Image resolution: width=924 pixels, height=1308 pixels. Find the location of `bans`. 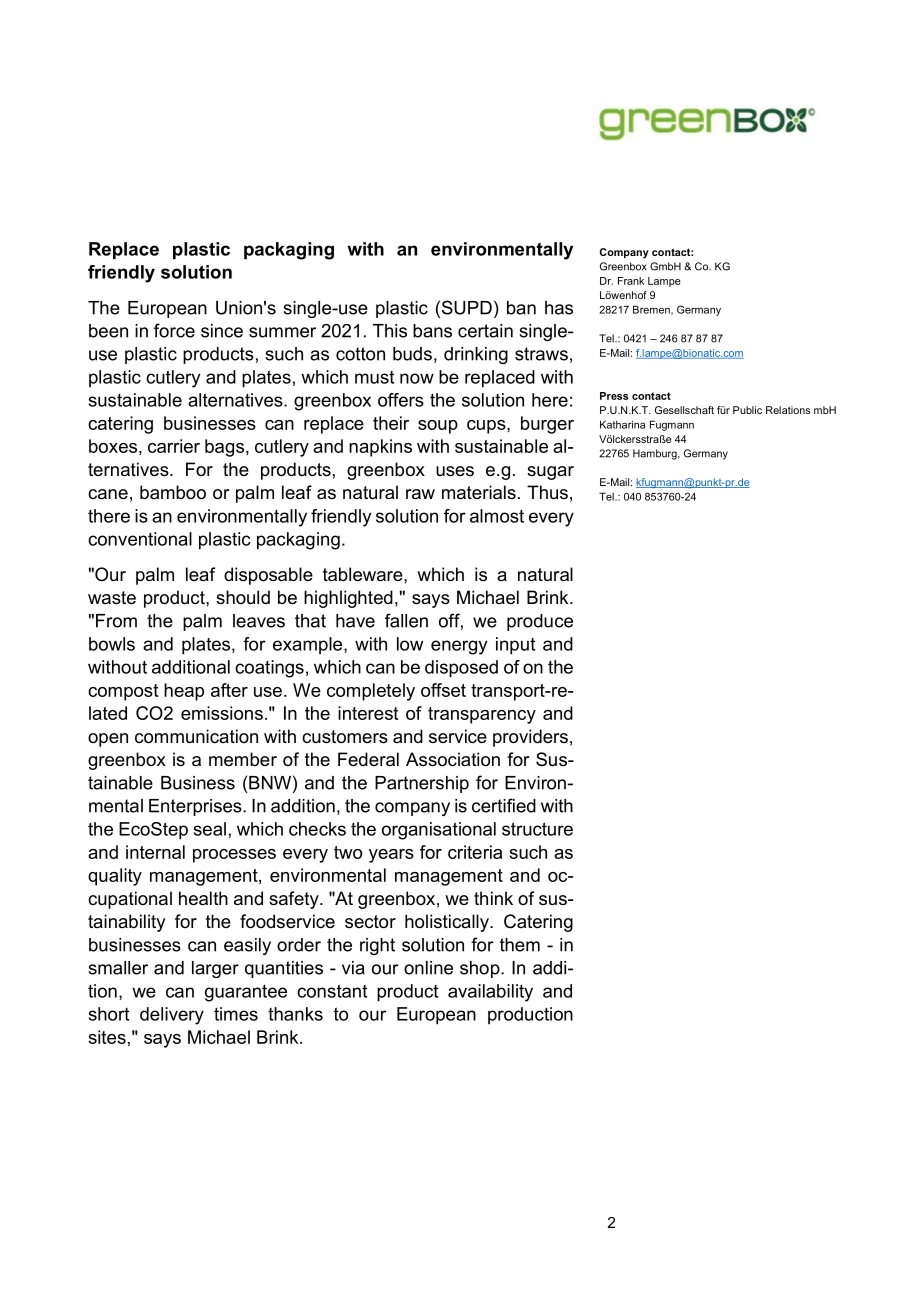

bans is located at coordinates (432, 331).
